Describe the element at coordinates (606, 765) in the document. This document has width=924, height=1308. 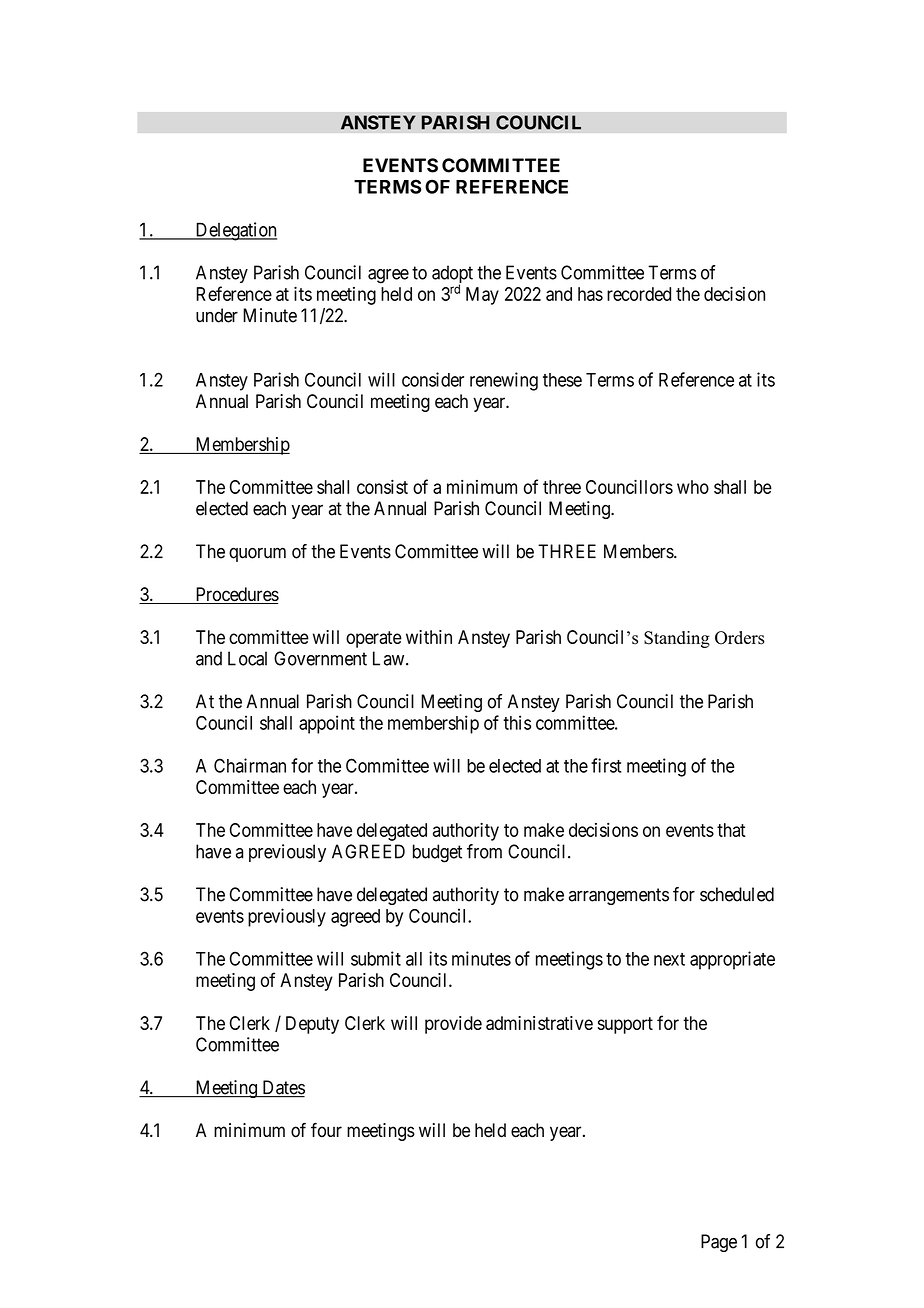
I see `first` at that location.
